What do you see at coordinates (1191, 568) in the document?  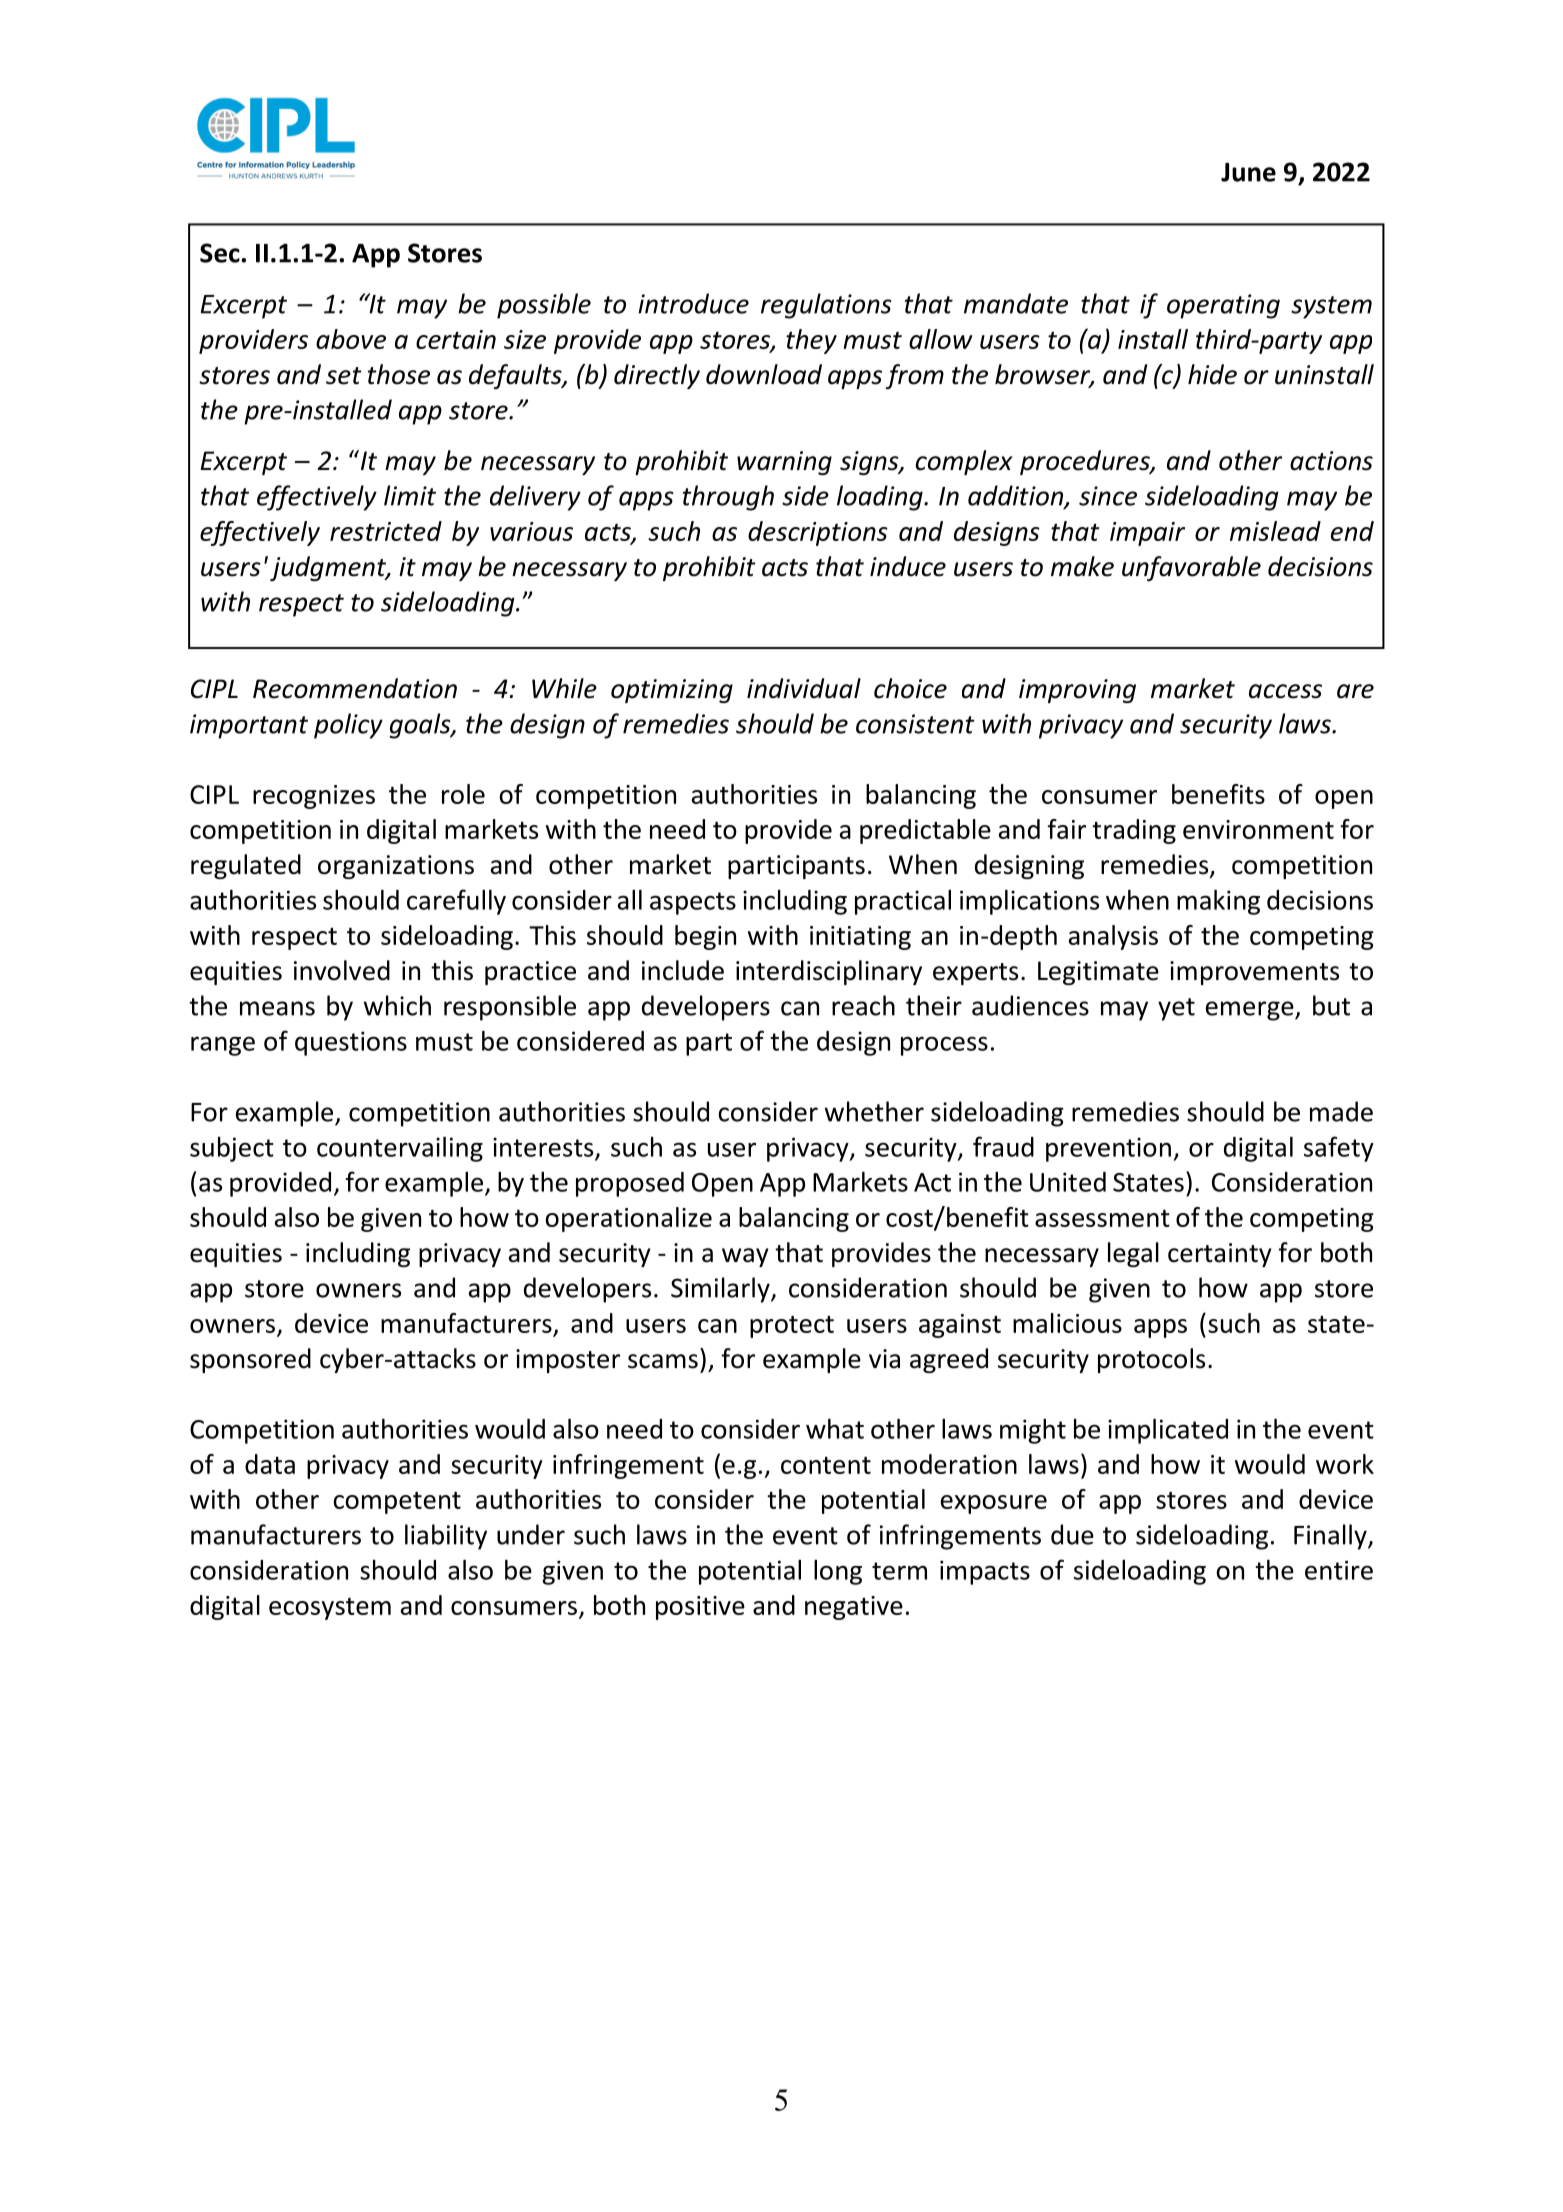 I see `unfavorable` at bounding box center [1191, 568].
